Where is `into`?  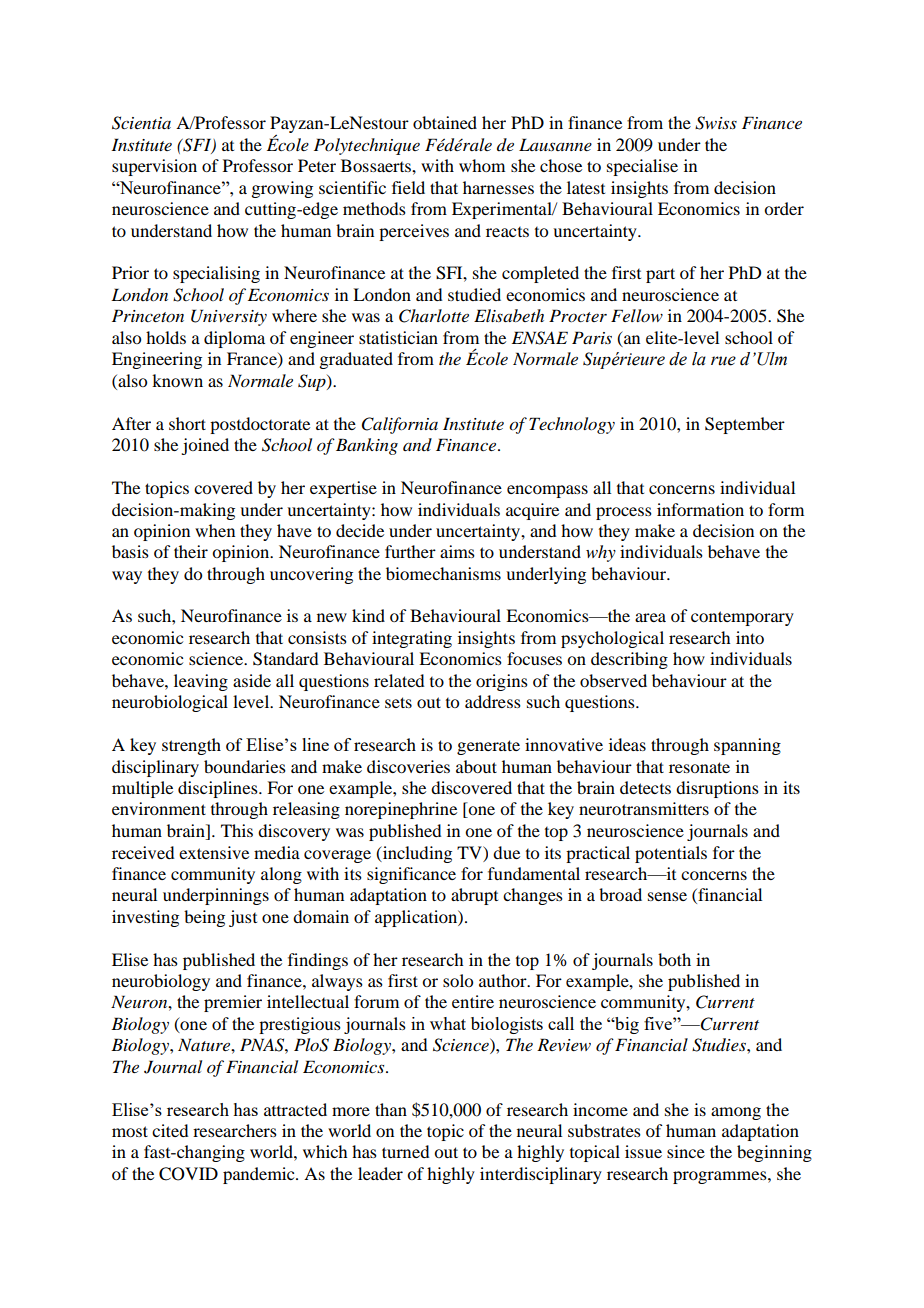
into is located at coordinates (750, 637).
